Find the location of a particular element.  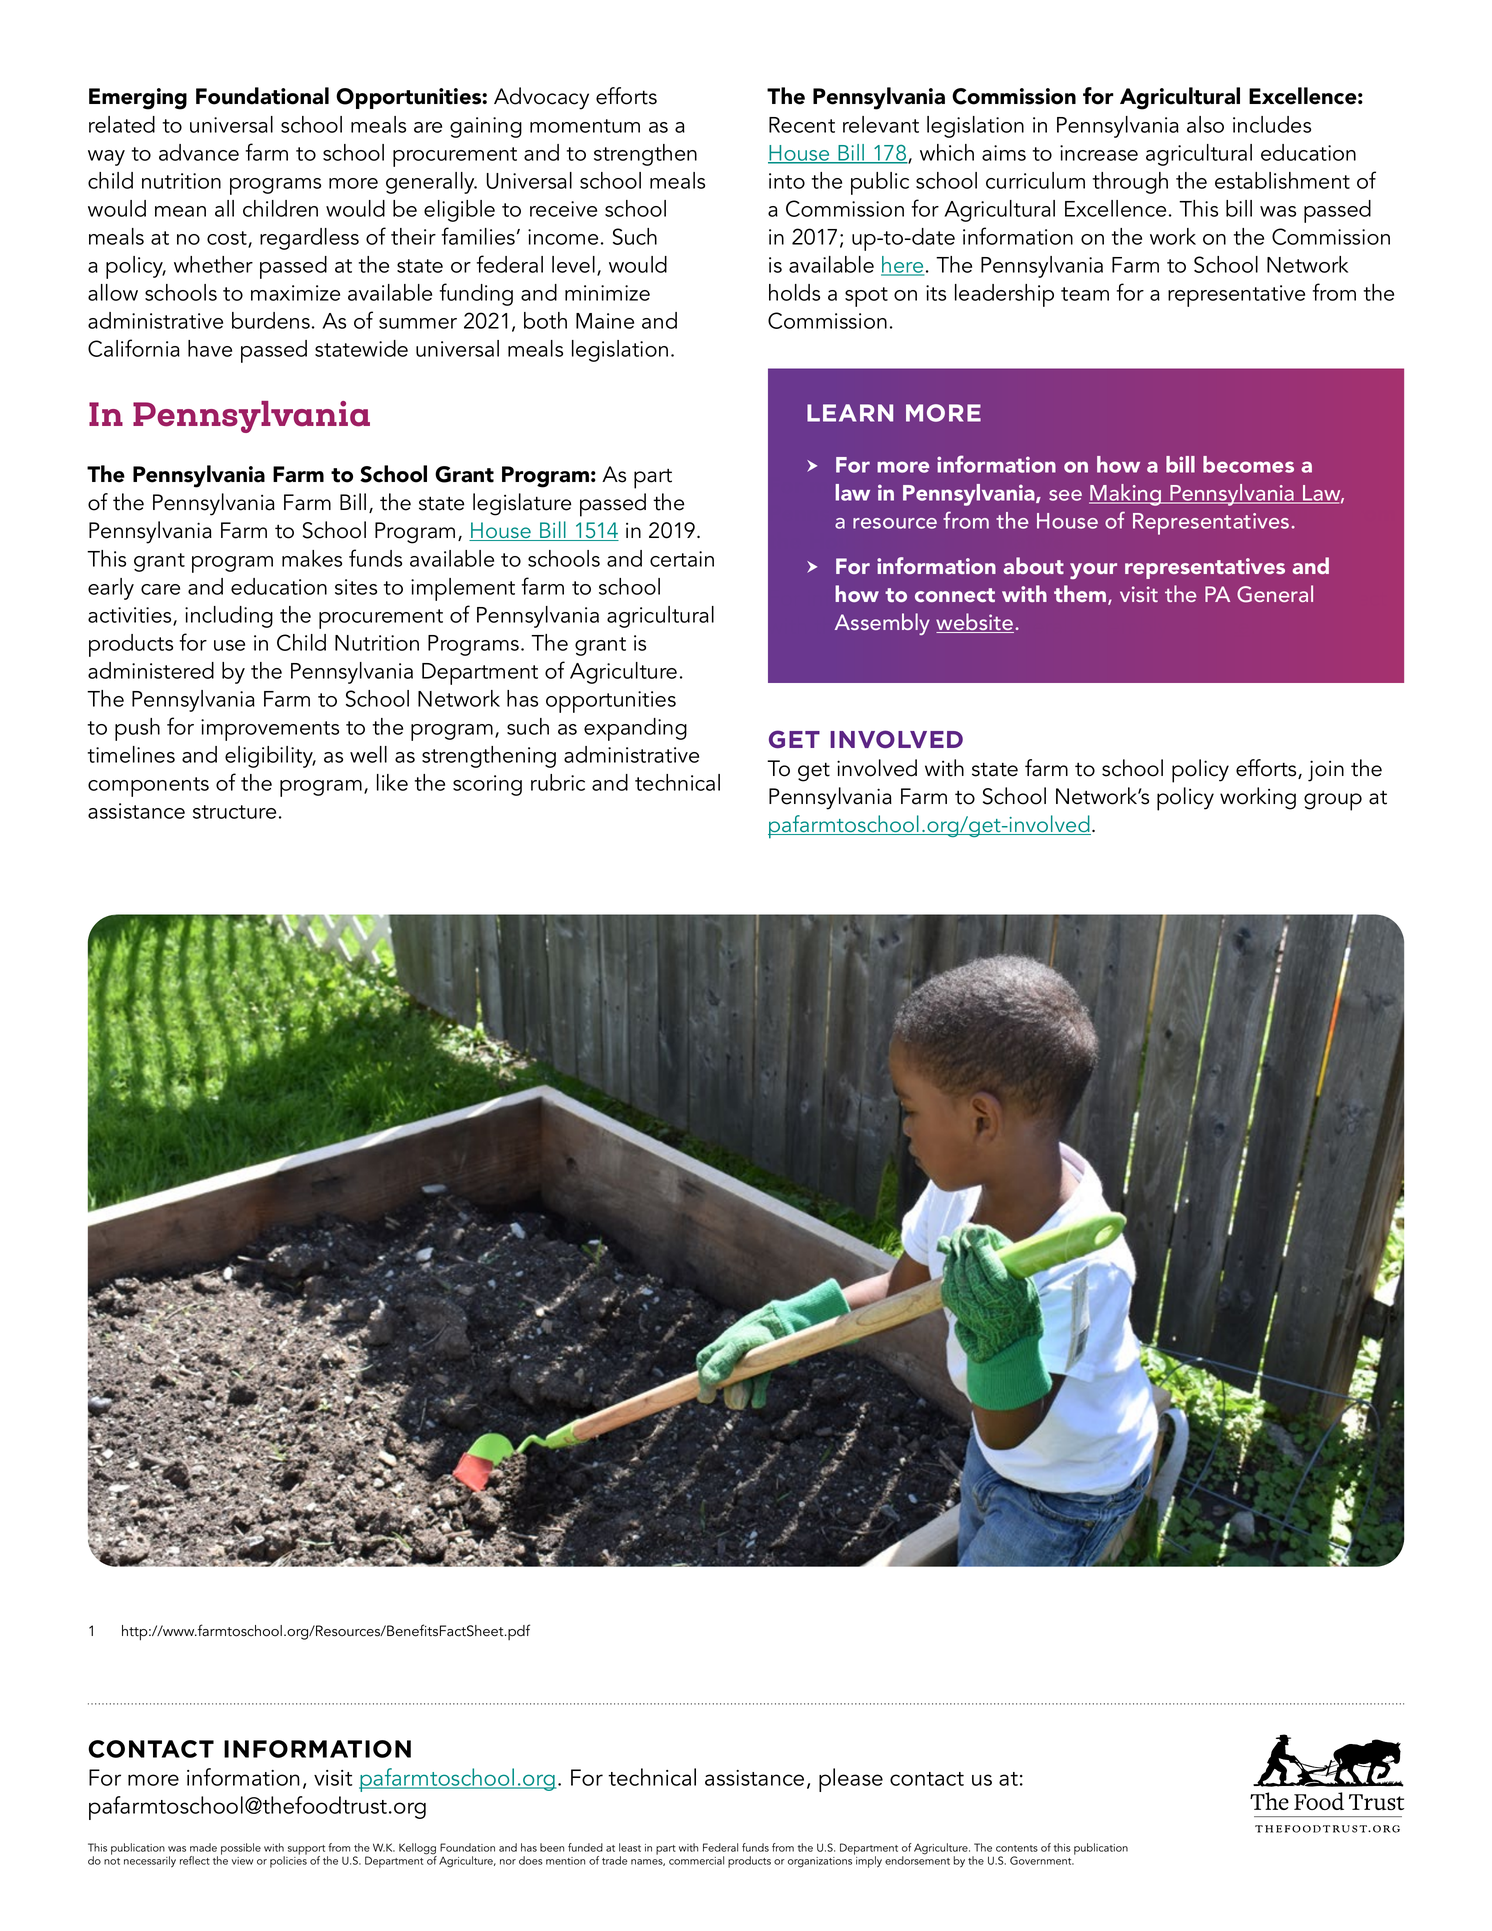

also is located at coordinates (1205, 124).
